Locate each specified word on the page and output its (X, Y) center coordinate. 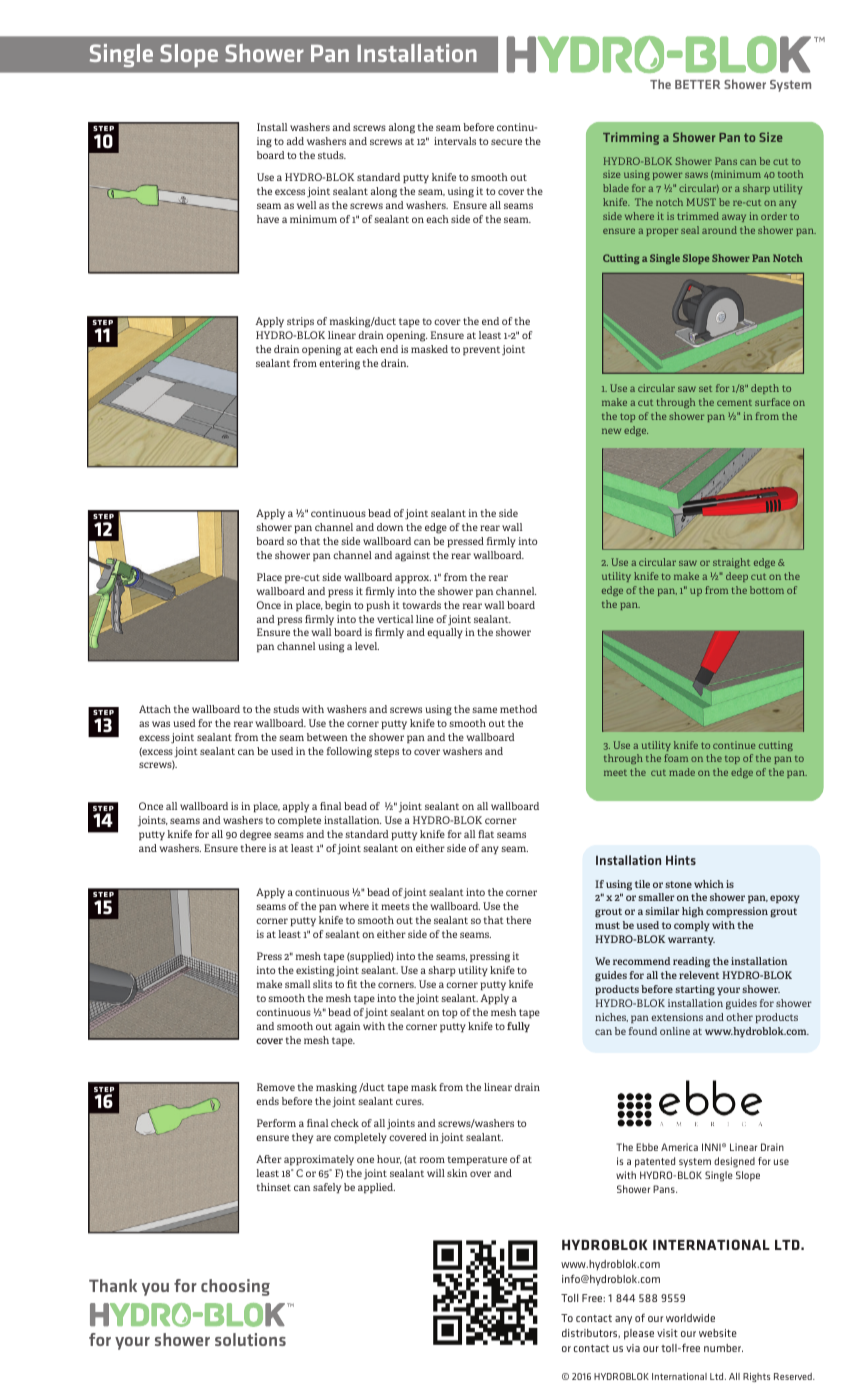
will (436, 1173)
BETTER (697, 84)
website (718, 1333)
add (295, 141)
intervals (455, 141)
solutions (250, 1339)
